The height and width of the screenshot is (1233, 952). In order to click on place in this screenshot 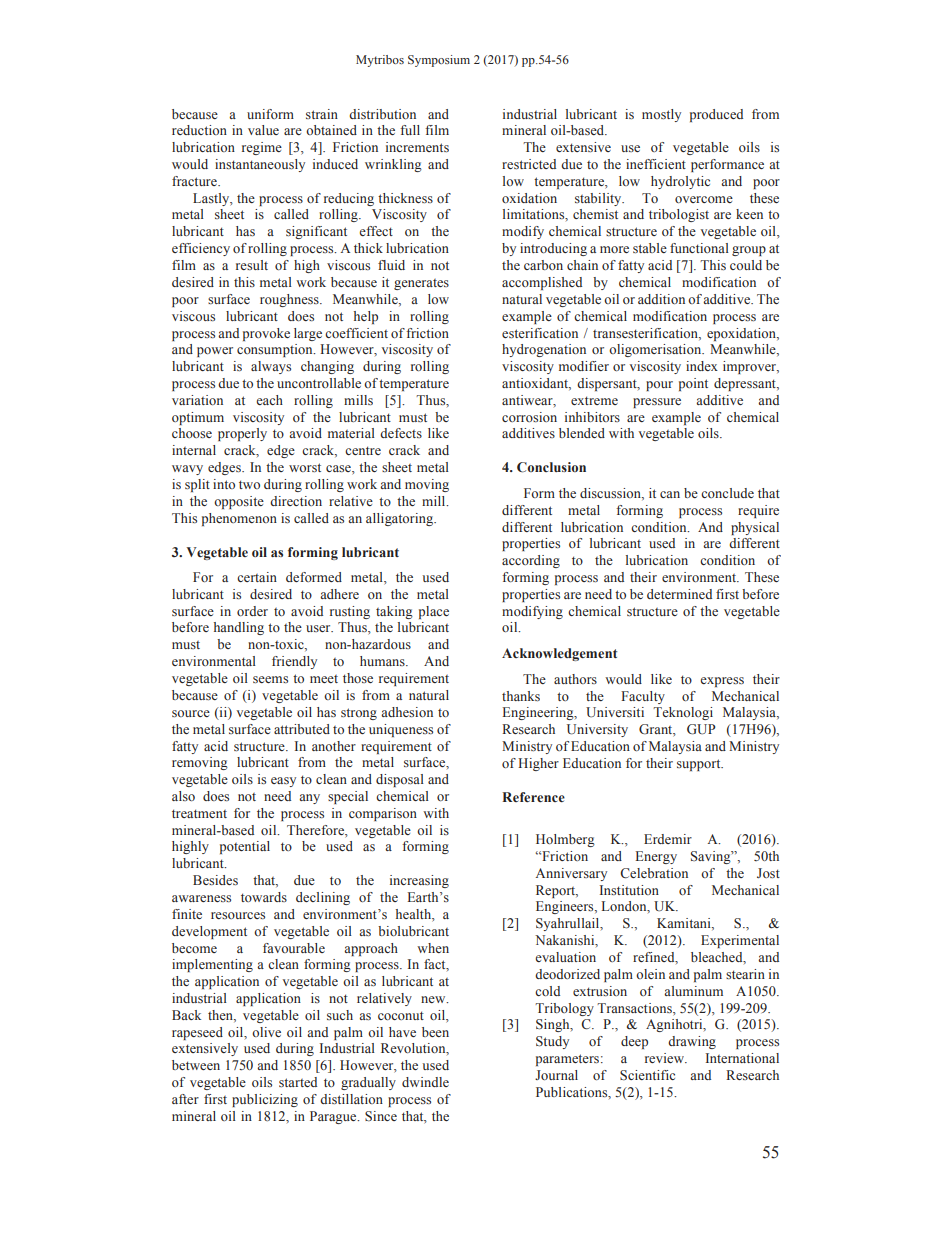, I will do `click(434, 612)`.
